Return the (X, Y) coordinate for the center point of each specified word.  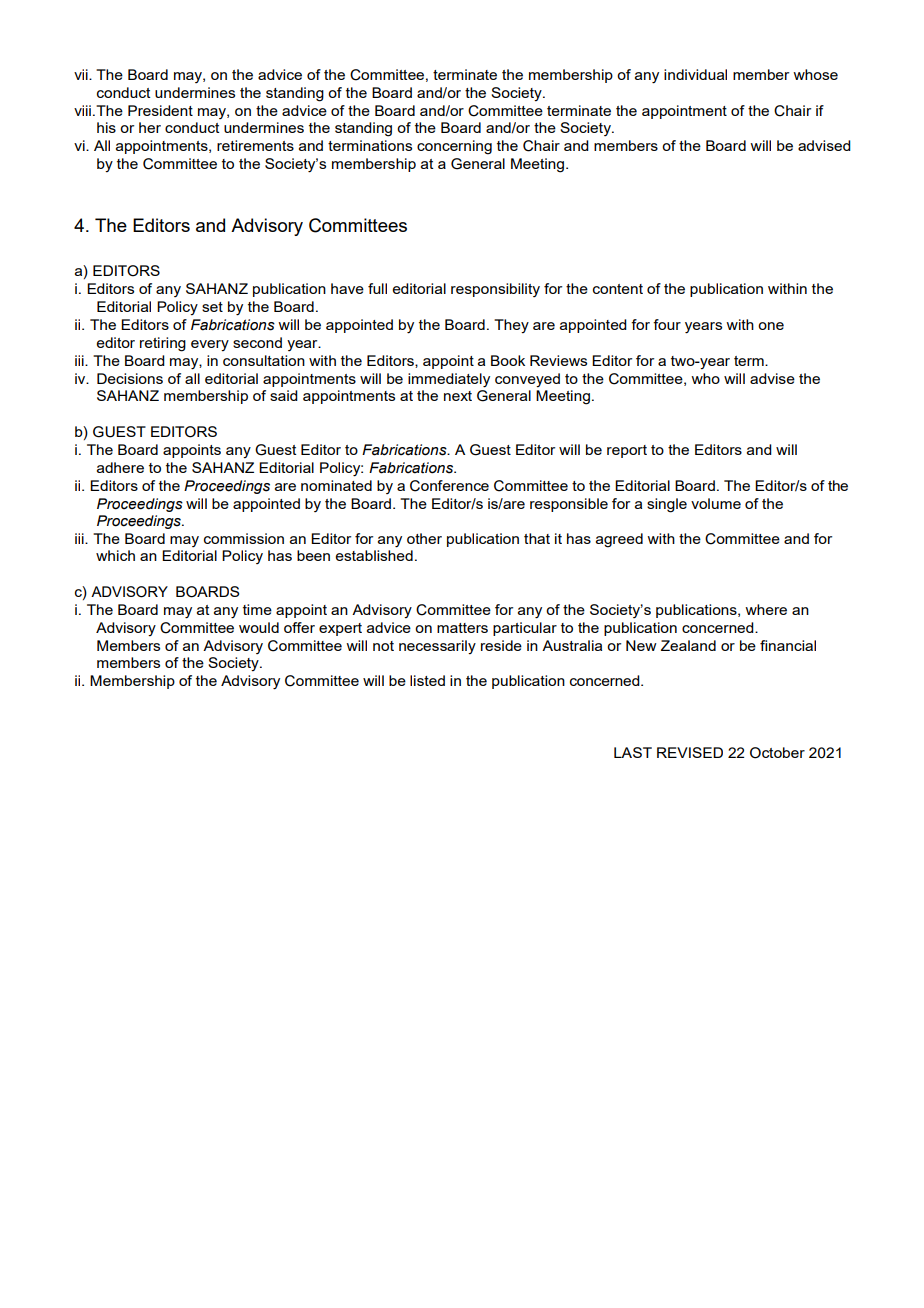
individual (695, 74)
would (259, 627)
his (106, 127)
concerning (454, 147)
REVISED (690, 752)
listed (427, 680)
